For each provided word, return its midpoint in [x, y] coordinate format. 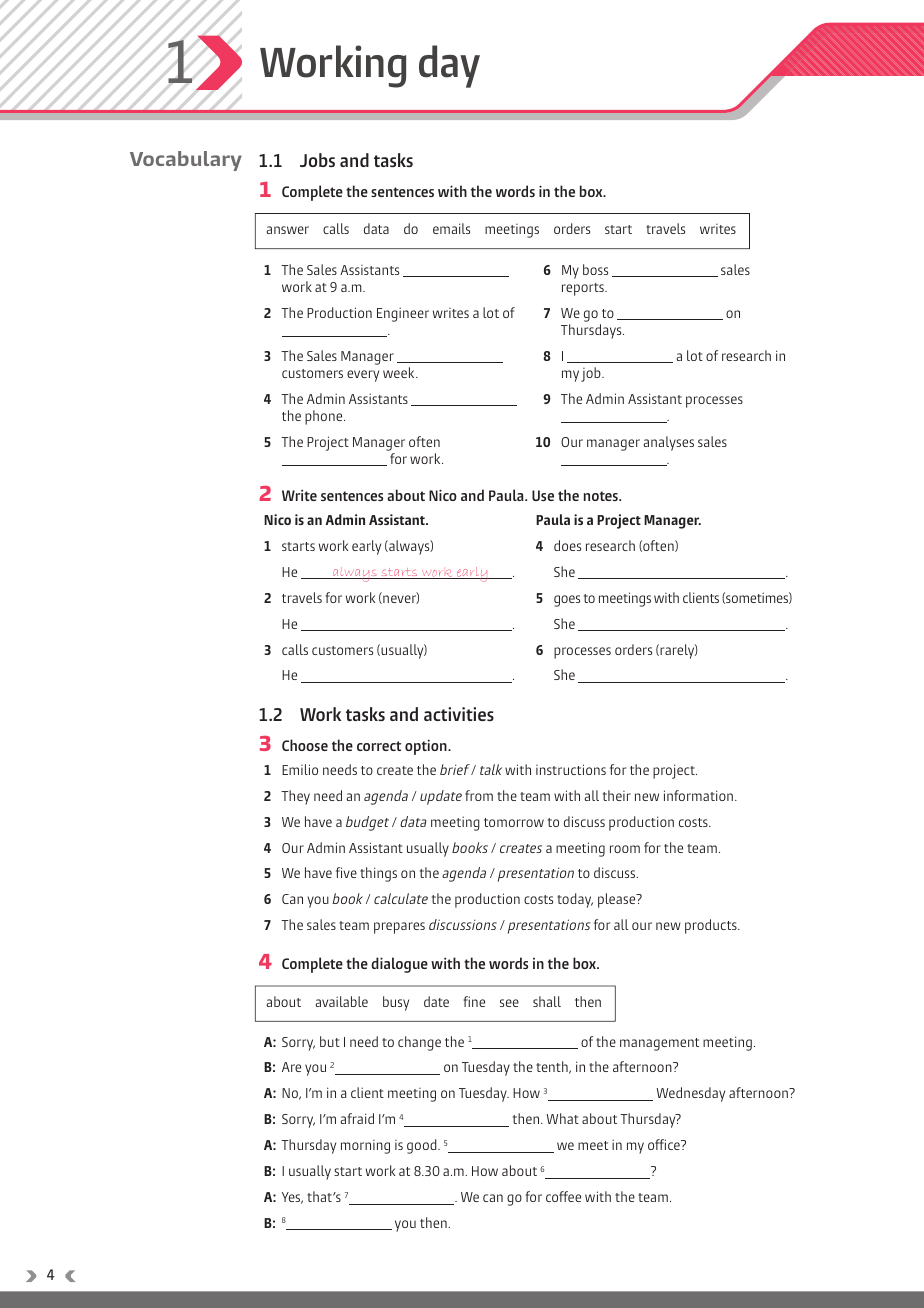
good [423, 1146]
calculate [401, 898]
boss [595, 269]
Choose [305, 745]
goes [567, 601]
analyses [669, 443]
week [400, 372]
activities [459, 714]
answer [288, 230]
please [618, 900]
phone [325, 417]
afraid [357, 1118]
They [295, 797]
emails [451, 228]
